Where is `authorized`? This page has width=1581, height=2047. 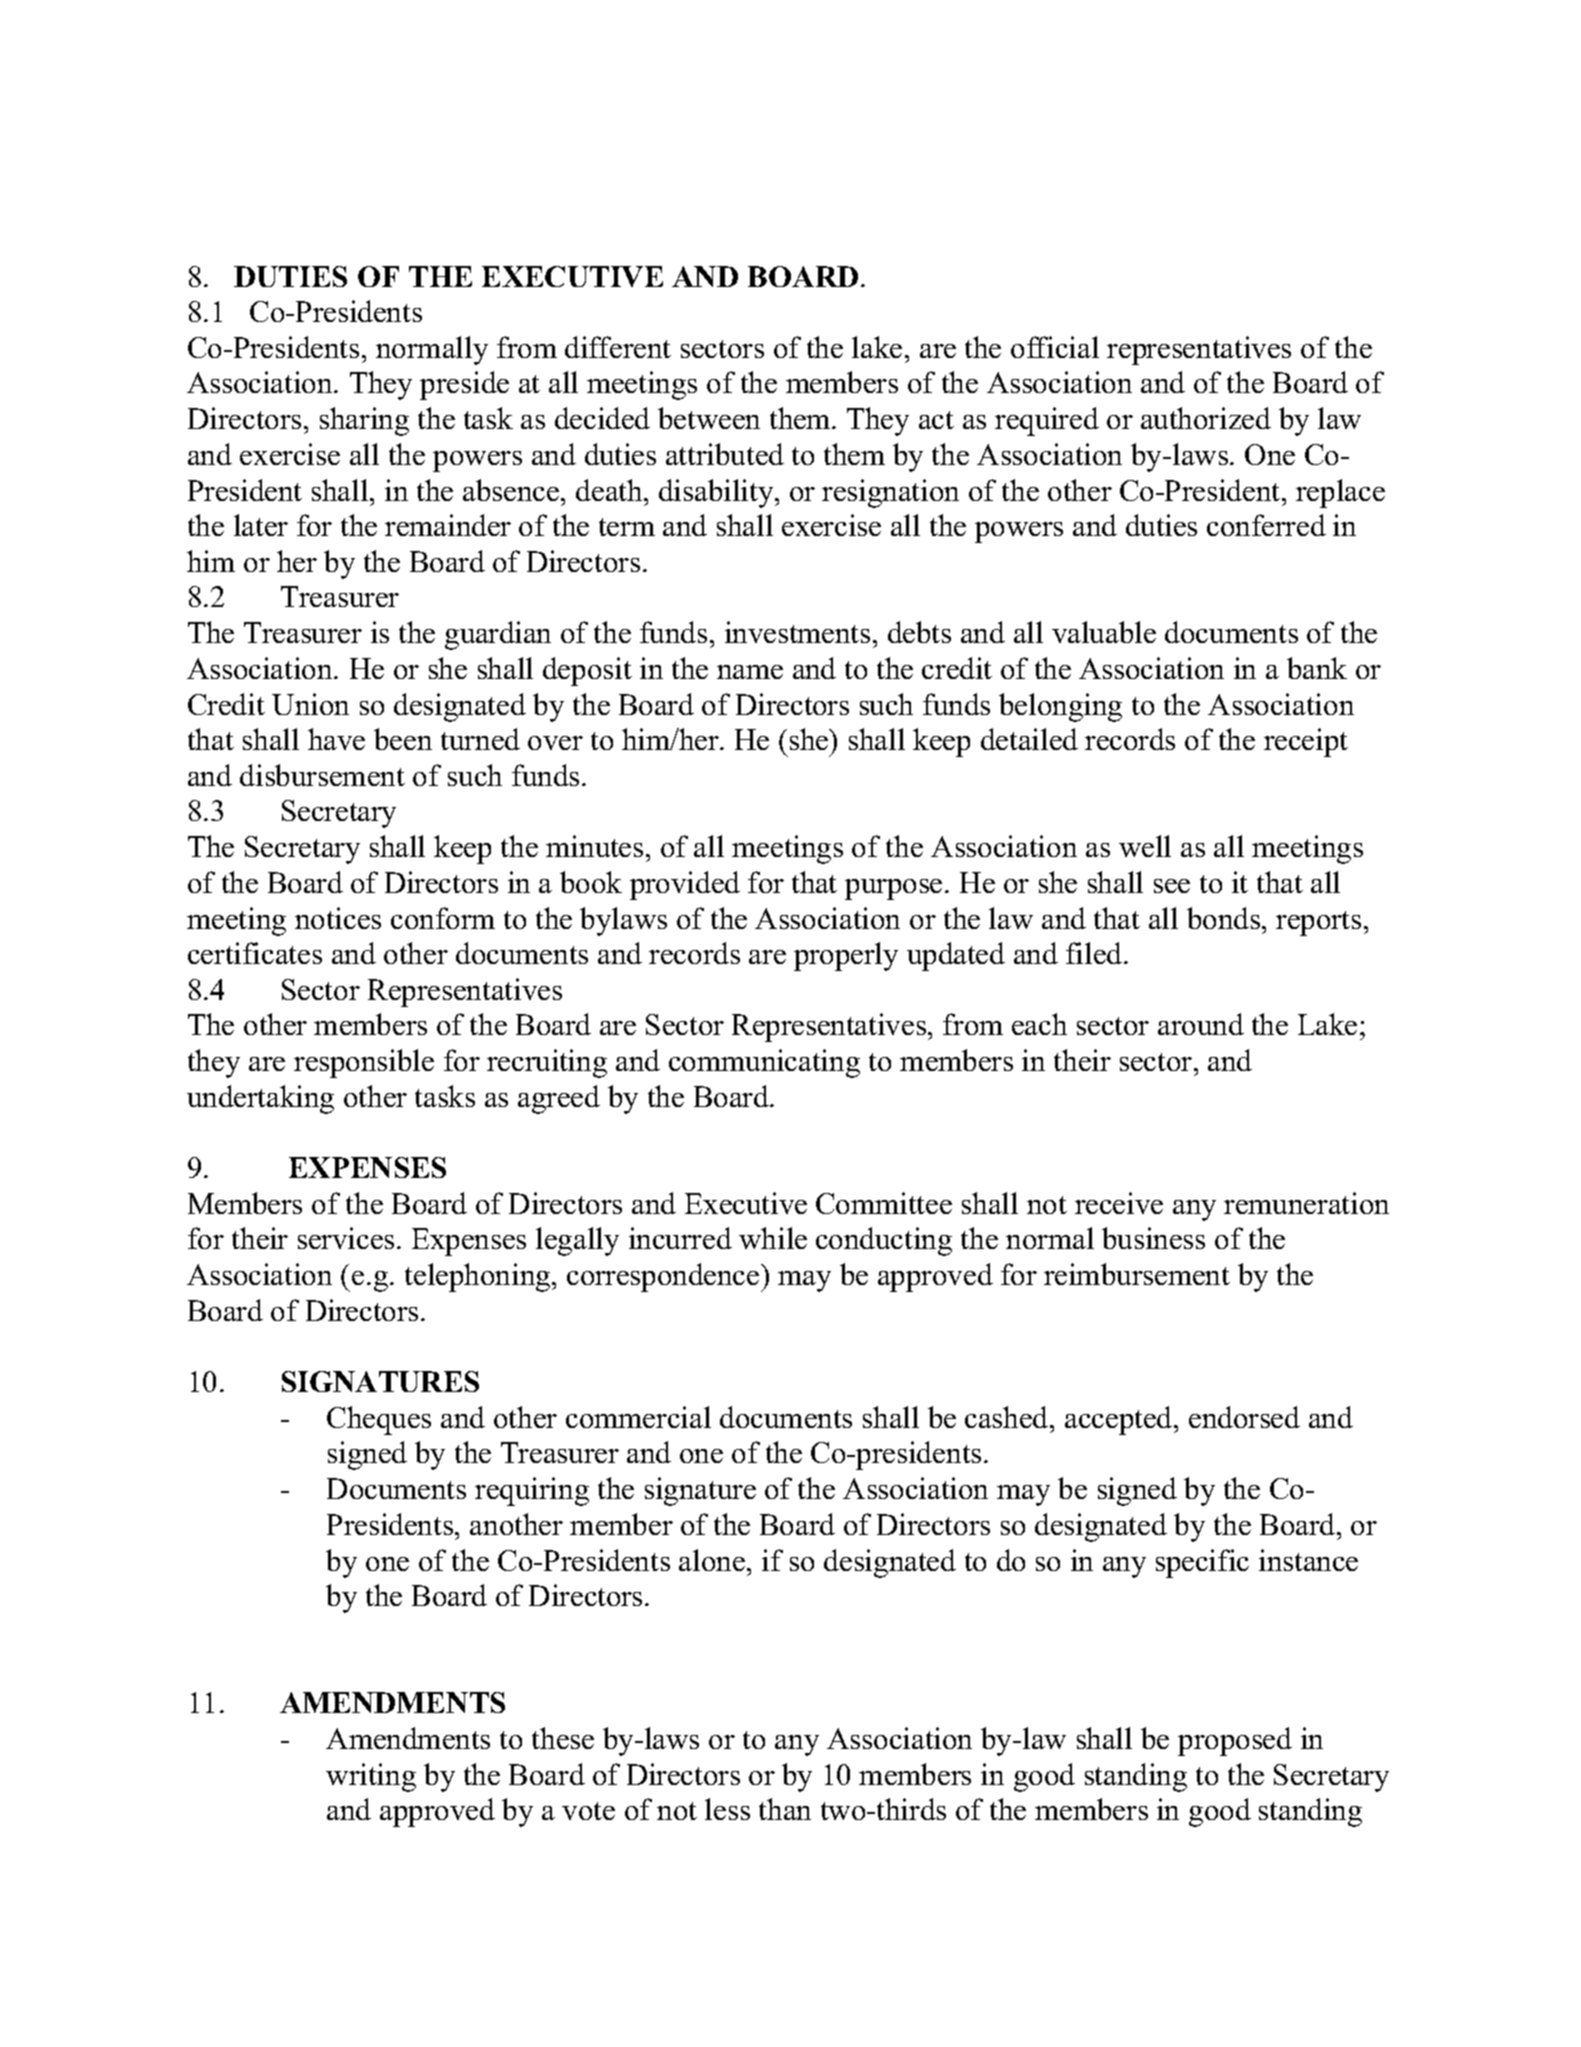 authorized is located at coordinates (1206, 418).
